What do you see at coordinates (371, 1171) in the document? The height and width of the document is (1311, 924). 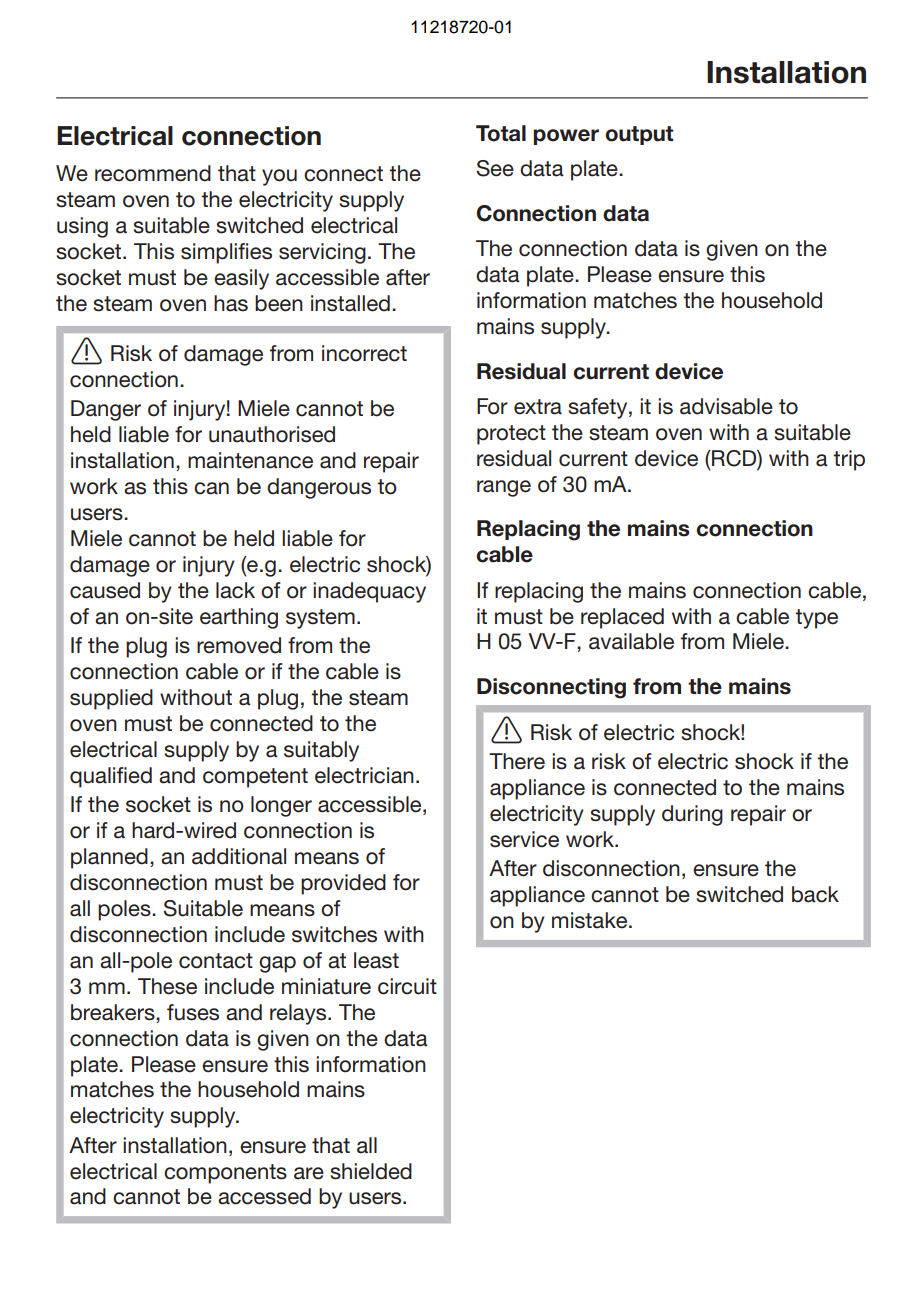 I see `shielded` at bounding box center [371, 1171].
